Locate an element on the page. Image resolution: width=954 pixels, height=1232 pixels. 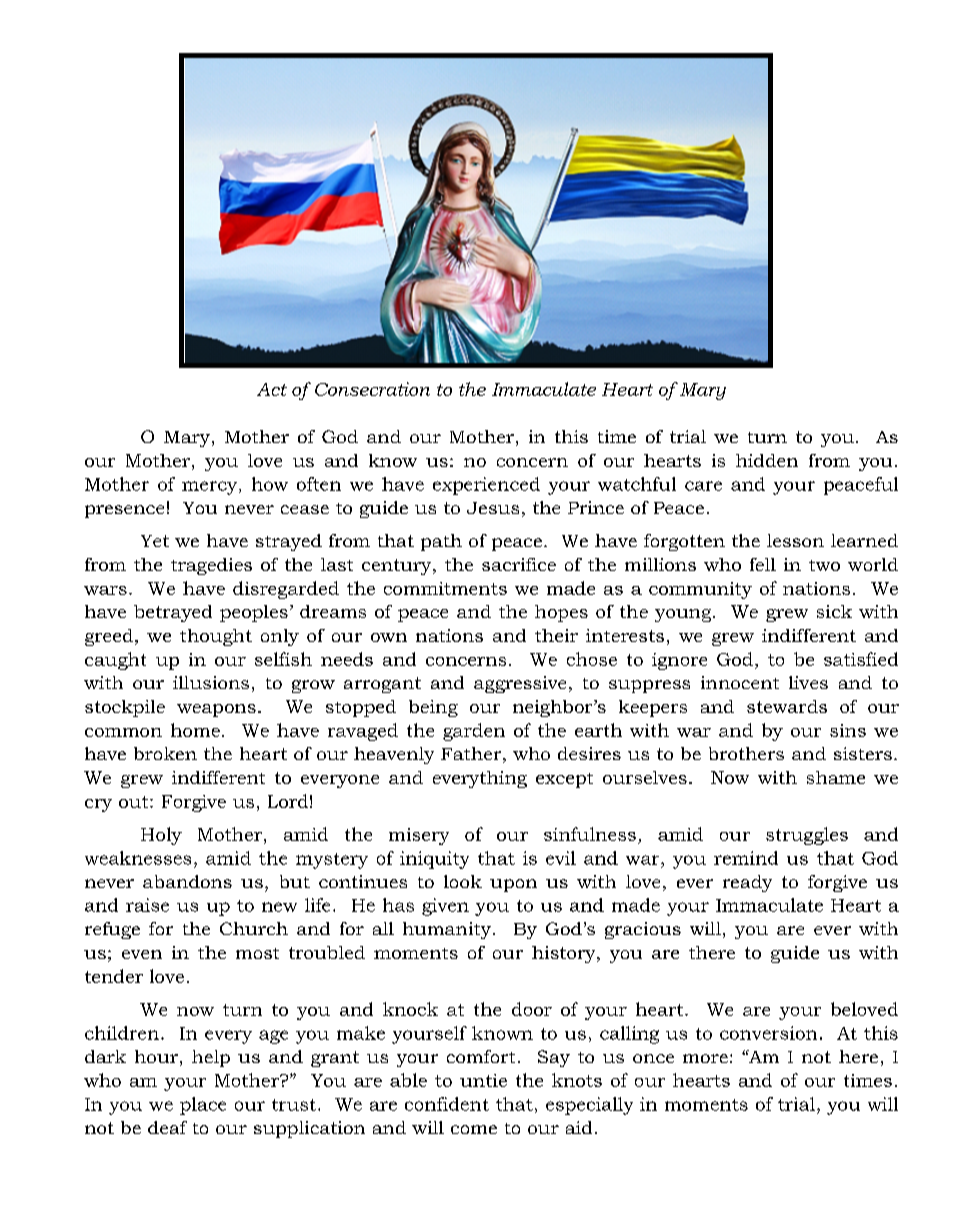
place is located at coordinates (203, 1106).
